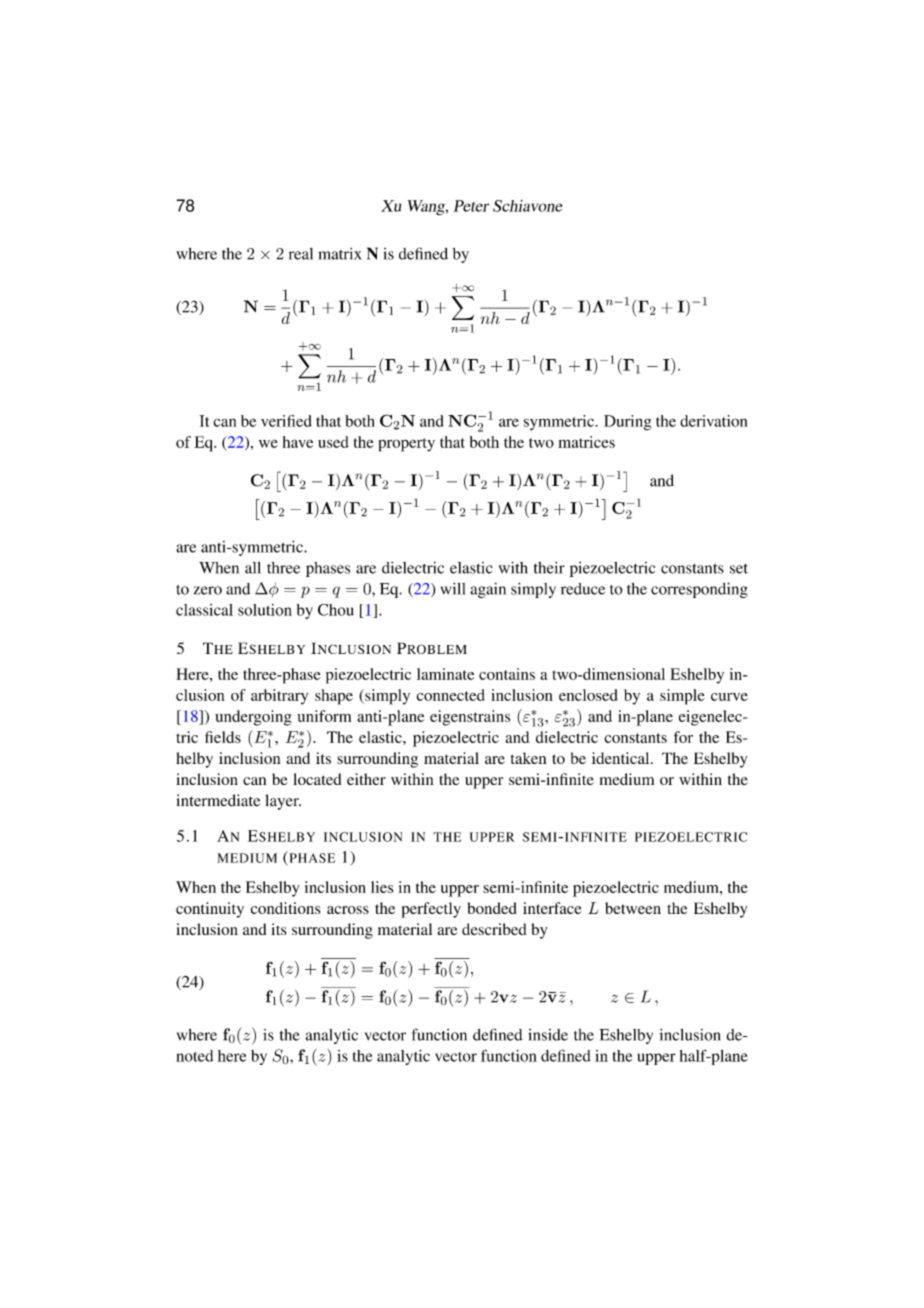 This image has height=1308, width=924. Describe the element at coordinates (529, 758) in the image. I see `taken` at that location.
